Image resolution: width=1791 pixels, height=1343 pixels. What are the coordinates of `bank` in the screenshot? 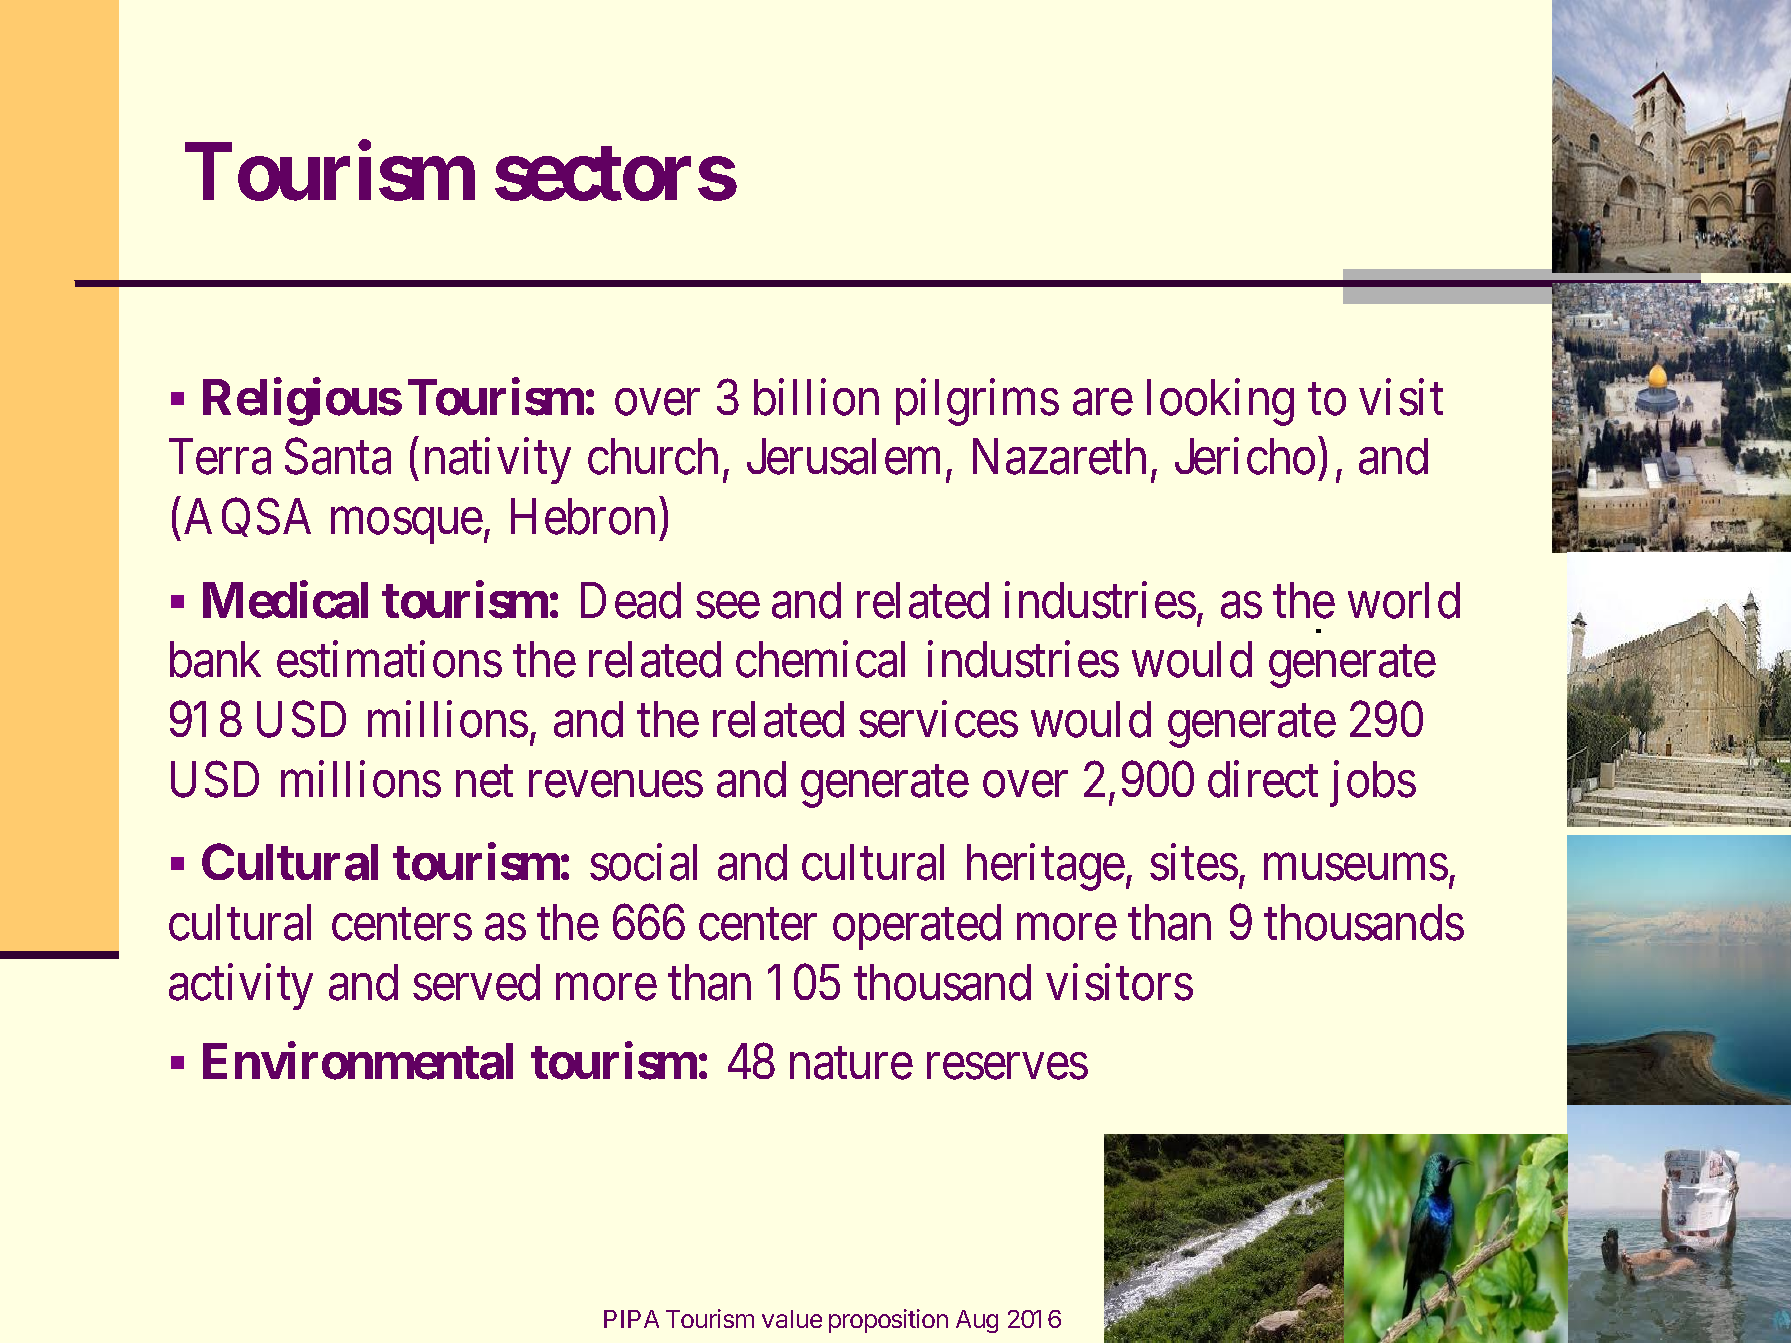 It's located at (215, 659).
